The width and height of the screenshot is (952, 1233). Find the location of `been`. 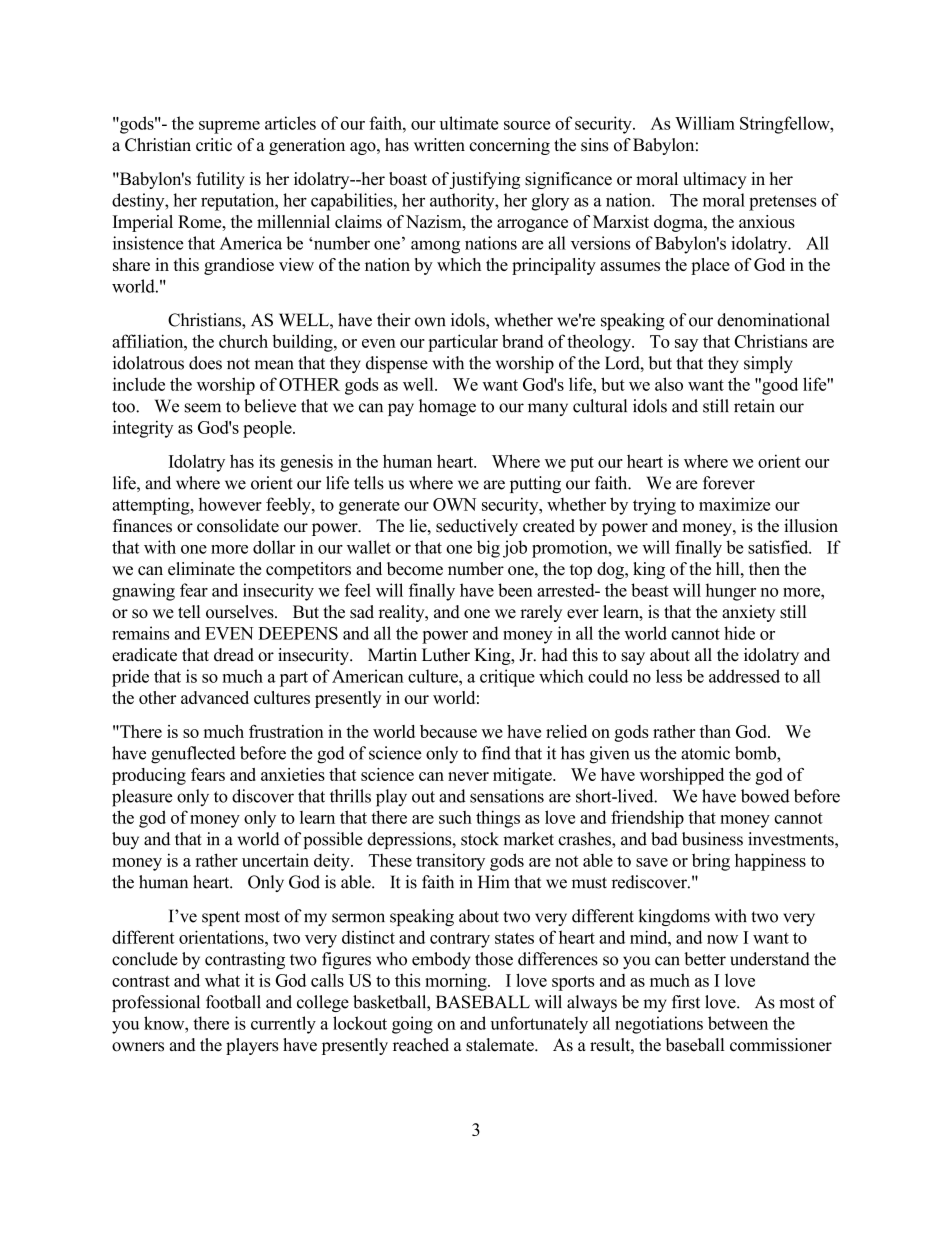

been is located at coordinates (515, 590).
